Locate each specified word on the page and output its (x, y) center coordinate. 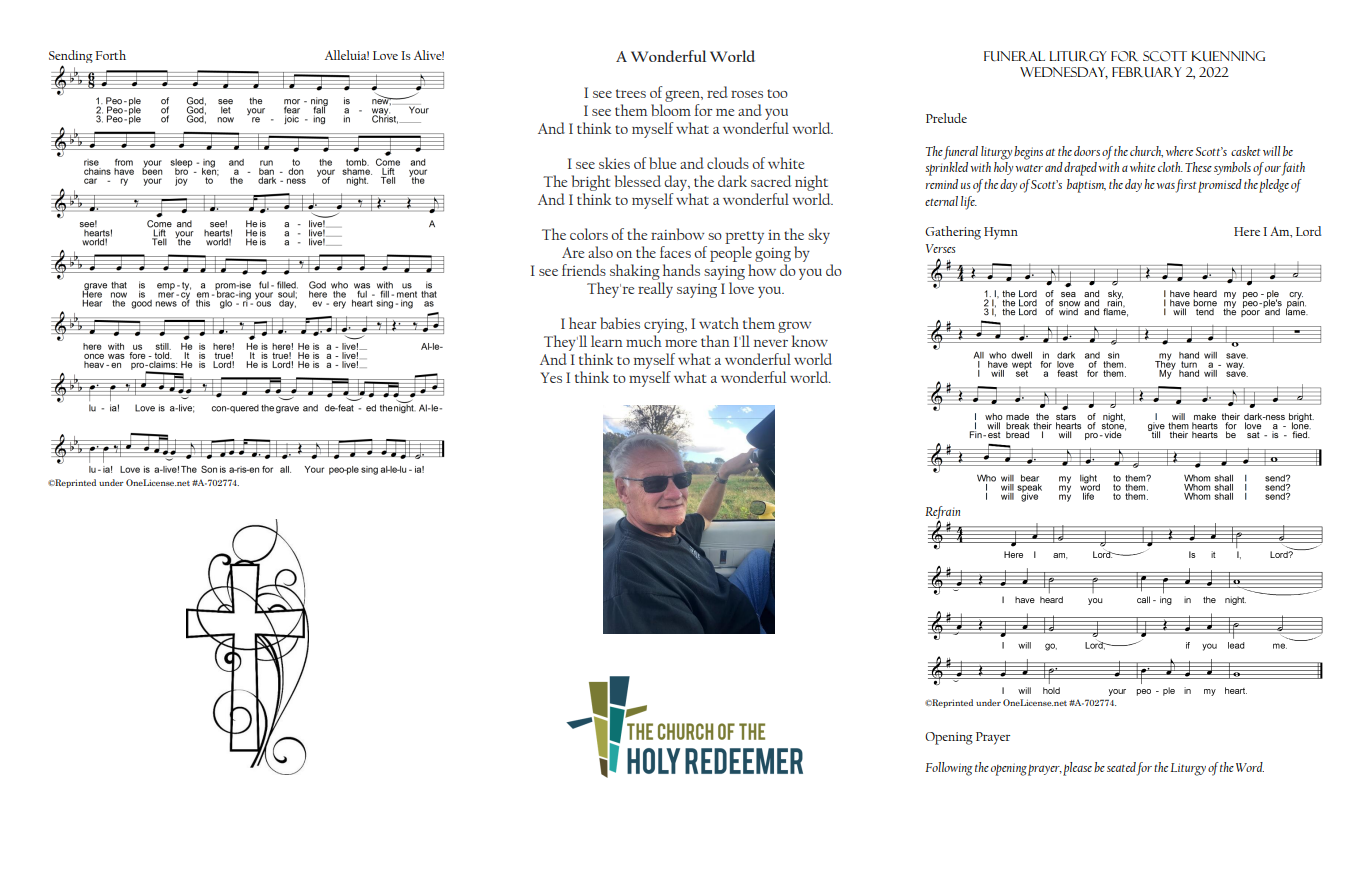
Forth (110, 55)
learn (607, 341)
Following (949, 769)
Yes (551, 377)
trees (631, 93)
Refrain (942, 514)
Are (573, 252)
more (681, 343)
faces (675, 252)
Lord (1308, 231)
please (1077, 769)
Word (1250, 767)
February (1147, 72)
